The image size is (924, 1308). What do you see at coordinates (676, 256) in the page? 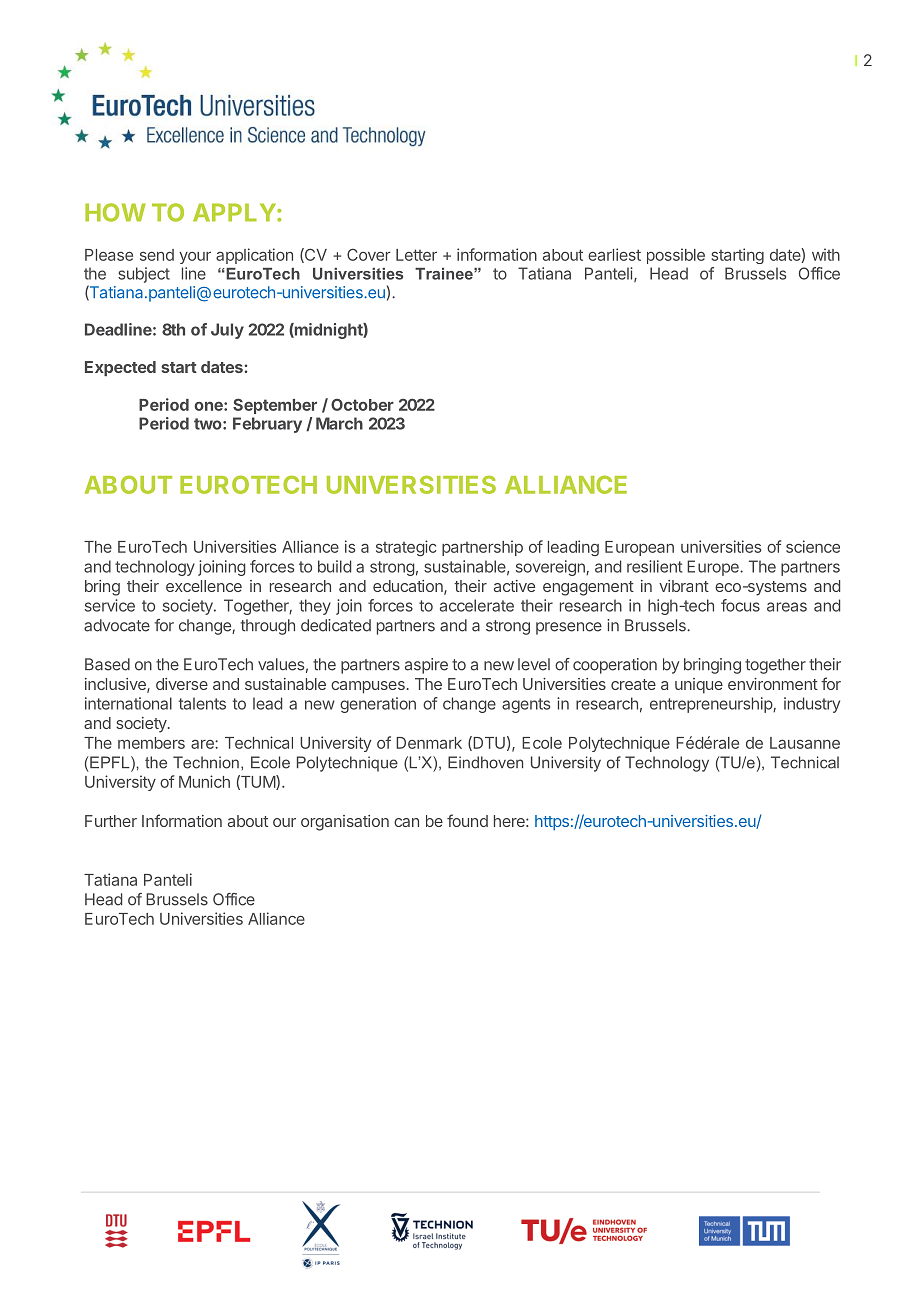
I see `possible` at bounding box center [676, 256].
